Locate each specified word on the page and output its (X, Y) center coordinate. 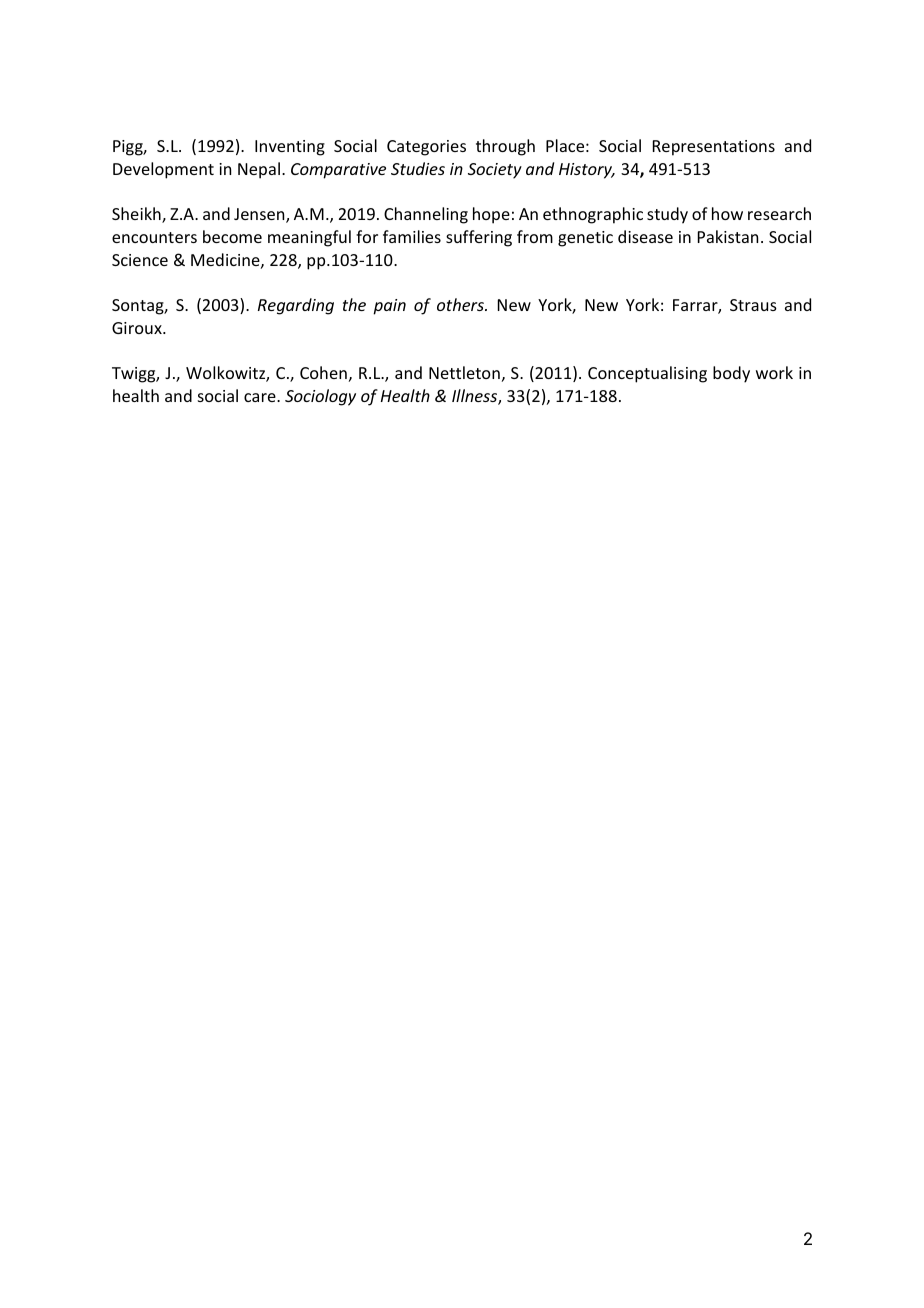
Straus (753, 305)
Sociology (320, 397)
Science (140, 260)
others (461, 304)
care (261, 397)
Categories (426, 148)
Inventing (290, 148)
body (731, 374)
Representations (714, 148)
